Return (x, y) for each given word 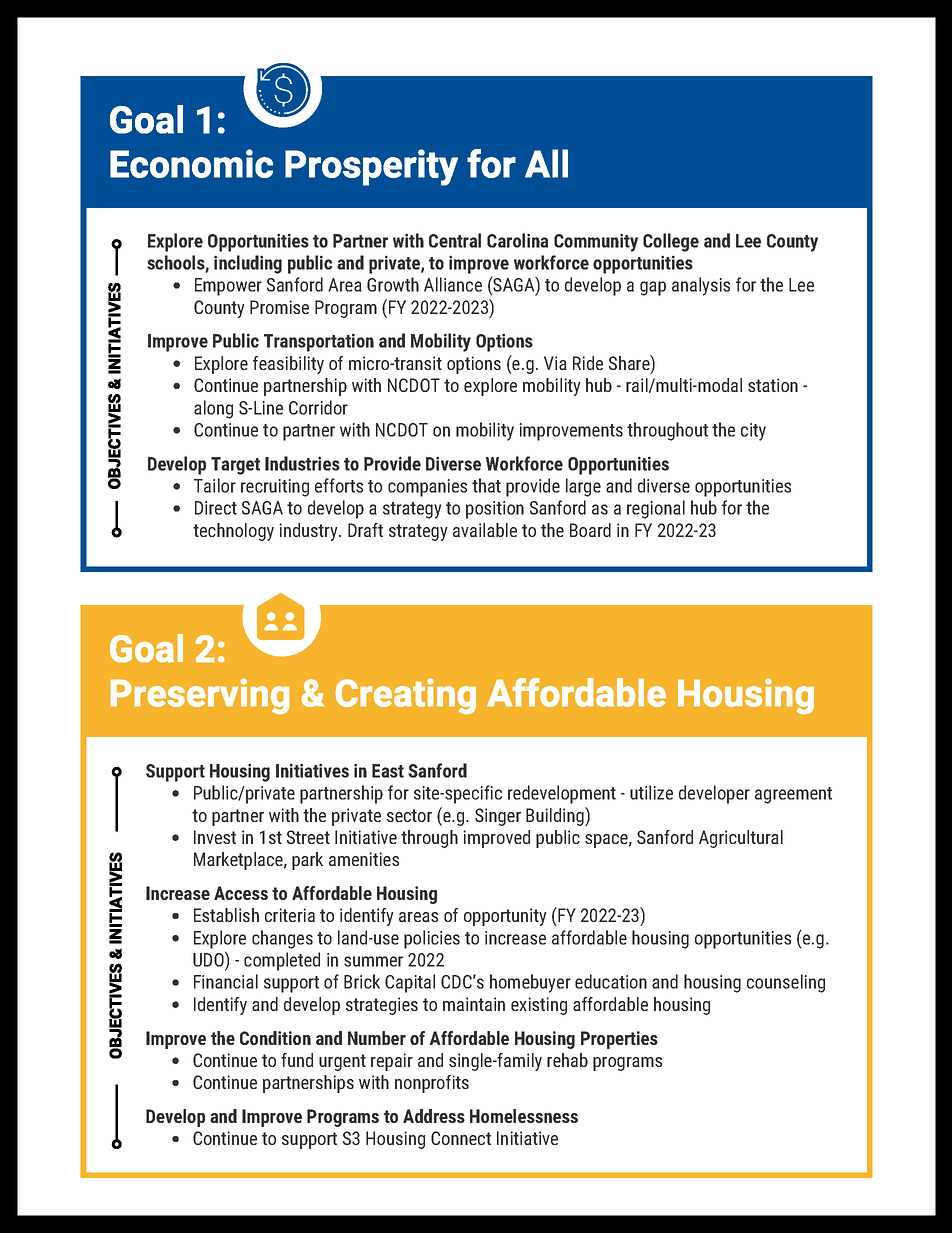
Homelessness (524, 1116)
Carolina (517, 240)
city (753, 432)
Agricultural (741, 839)
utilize (651, 792)
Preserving (200, 696)
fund (297, 1060)
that (486, 485)
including (248, 264)
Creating (405, 696)
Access (241, 893)
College (671, 242)
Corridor (318, 407)
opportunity (505, 917)
